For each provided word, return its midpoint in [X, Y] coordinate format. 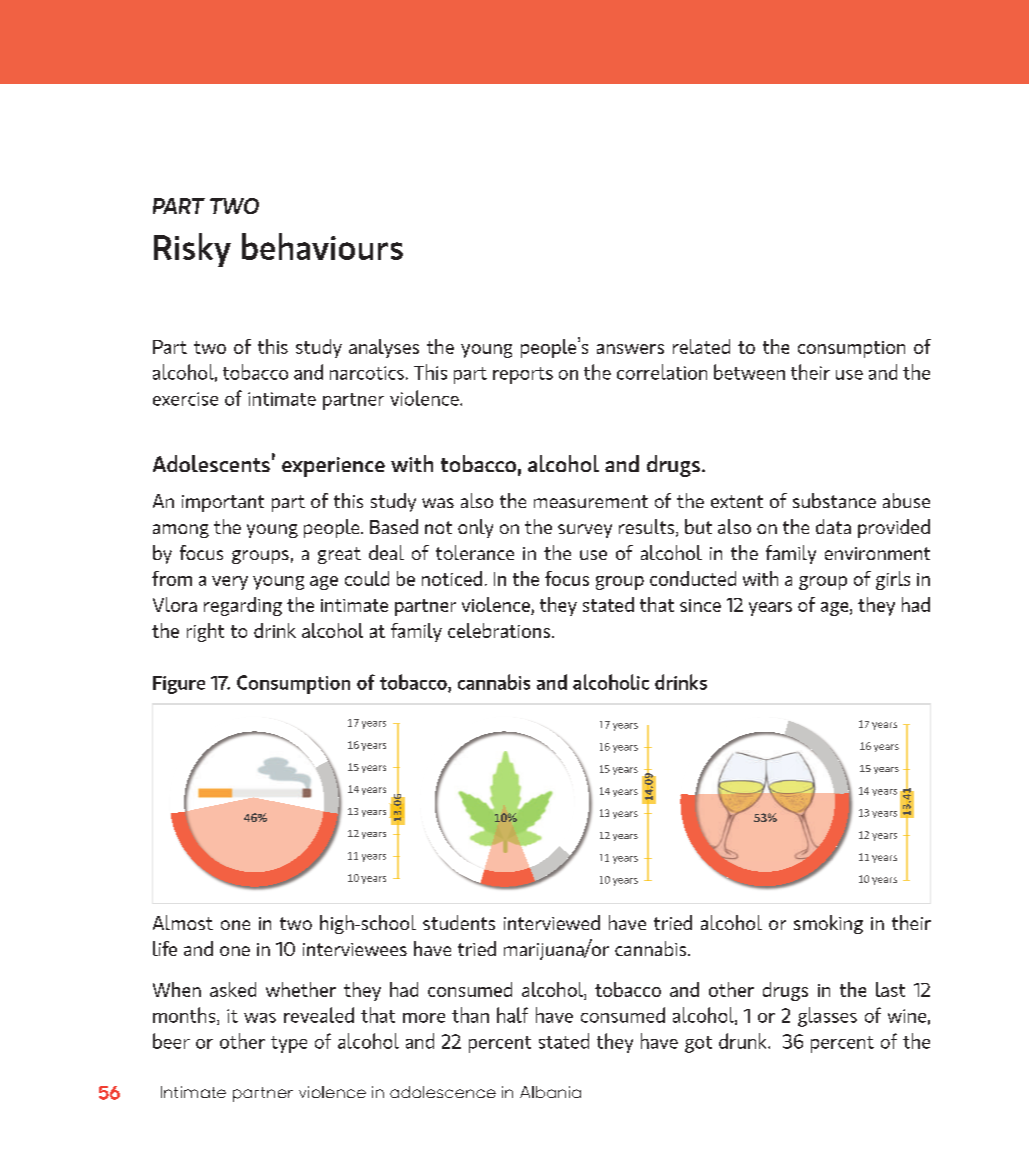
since [700, 605]
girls [893, 580]
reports [523, 375]
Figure [179, 685]
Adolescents [211, 463]
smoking [828, 924]
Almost [183, 922]
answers [630, 349]
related [701, 346]
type [289, 1044]
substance [834, 500]
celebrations [499, 630]
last [890, 989]
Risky [192, 250]
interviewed [552, 922]
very [230, 583]
